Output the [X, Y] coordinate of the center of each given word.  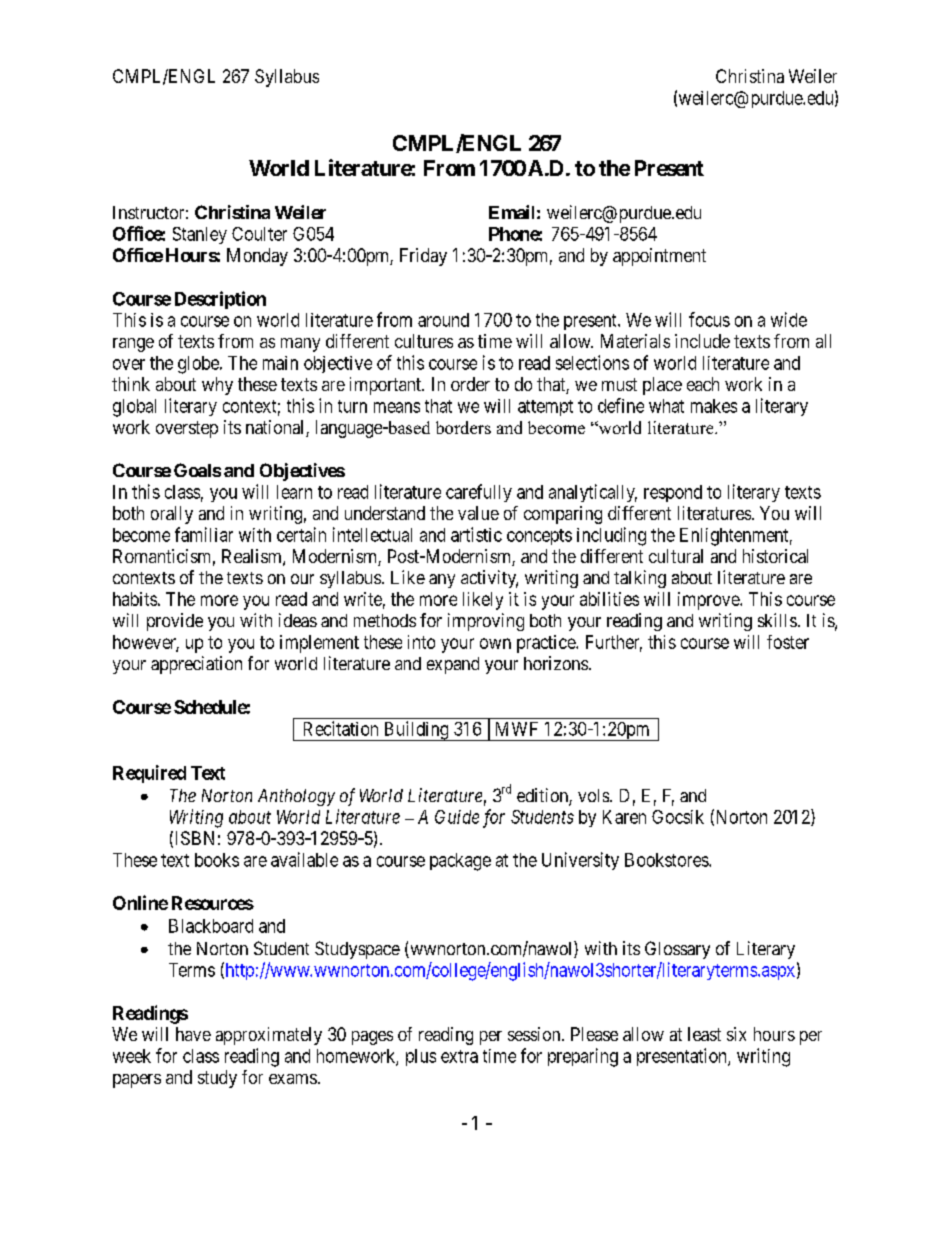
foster [788, 642]
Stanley [200, 235]
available [304, 859]
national [276, 428]
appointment [659, 257]
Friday [423, 257]
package [460, 862]
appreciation [196, 665]
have [193, 1034]
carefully [479, 493]
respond [673, 493]
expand [453, 665]
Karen [624, 817]
